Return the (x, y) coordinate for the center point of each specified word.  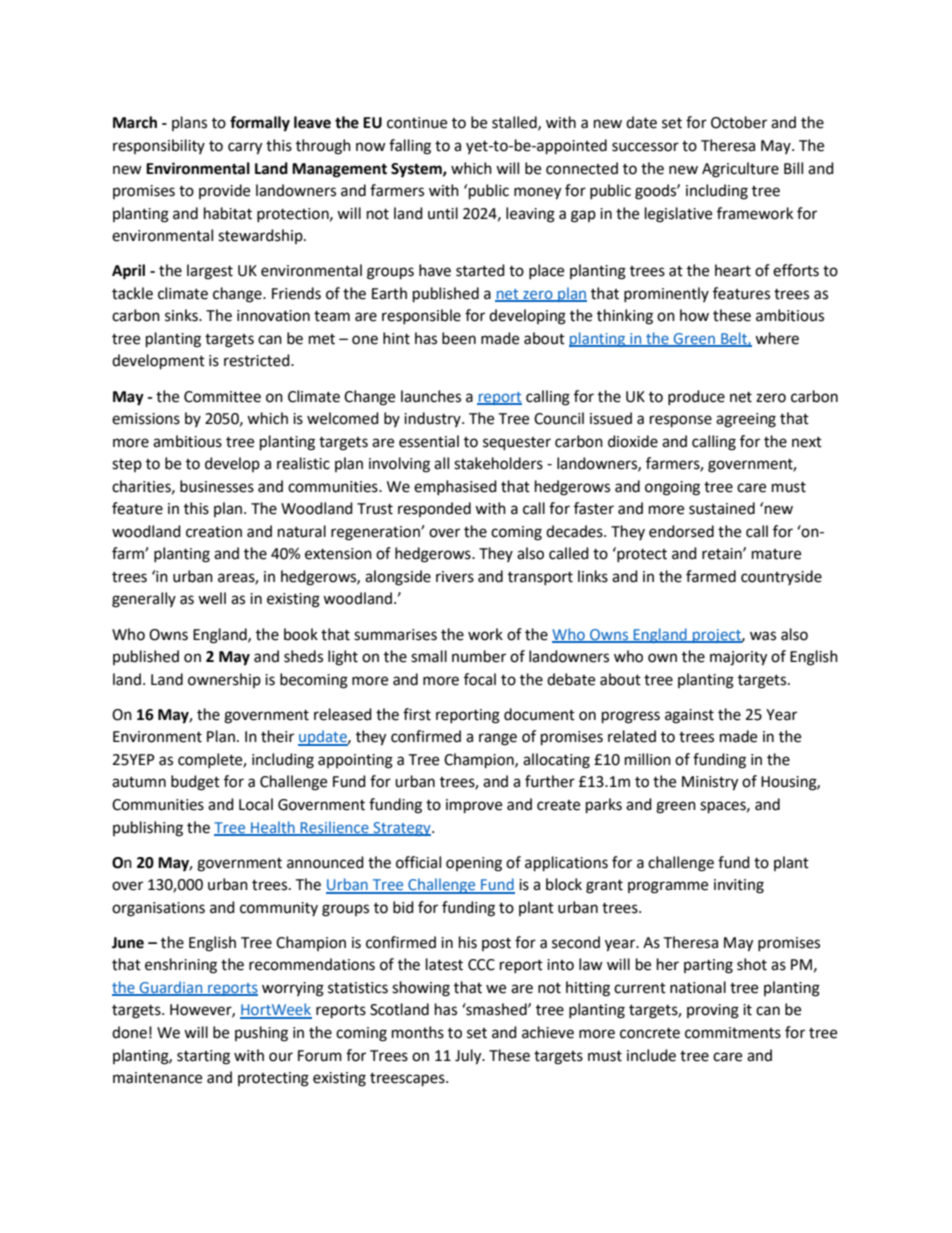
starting (203, 1057)
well (212, 598)
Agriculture (740, 170)
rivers (455, 577)
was (763, 636)
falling (410, 147)
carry (245, 148)
